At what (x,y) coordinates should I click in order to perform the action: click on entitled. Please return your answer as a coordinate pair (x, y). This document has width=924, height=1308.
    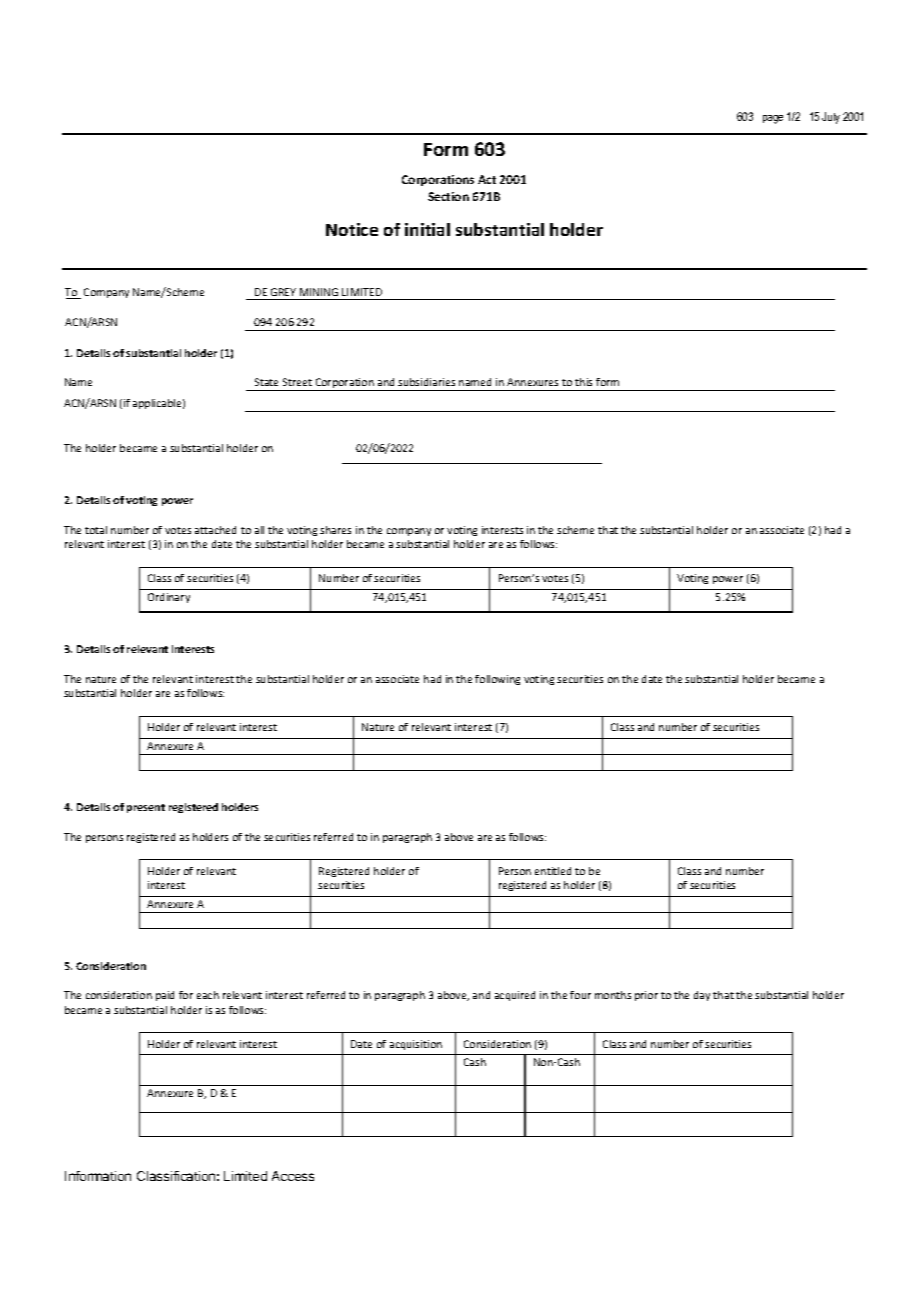
    Looking at the image, I should click on (553, 871).
